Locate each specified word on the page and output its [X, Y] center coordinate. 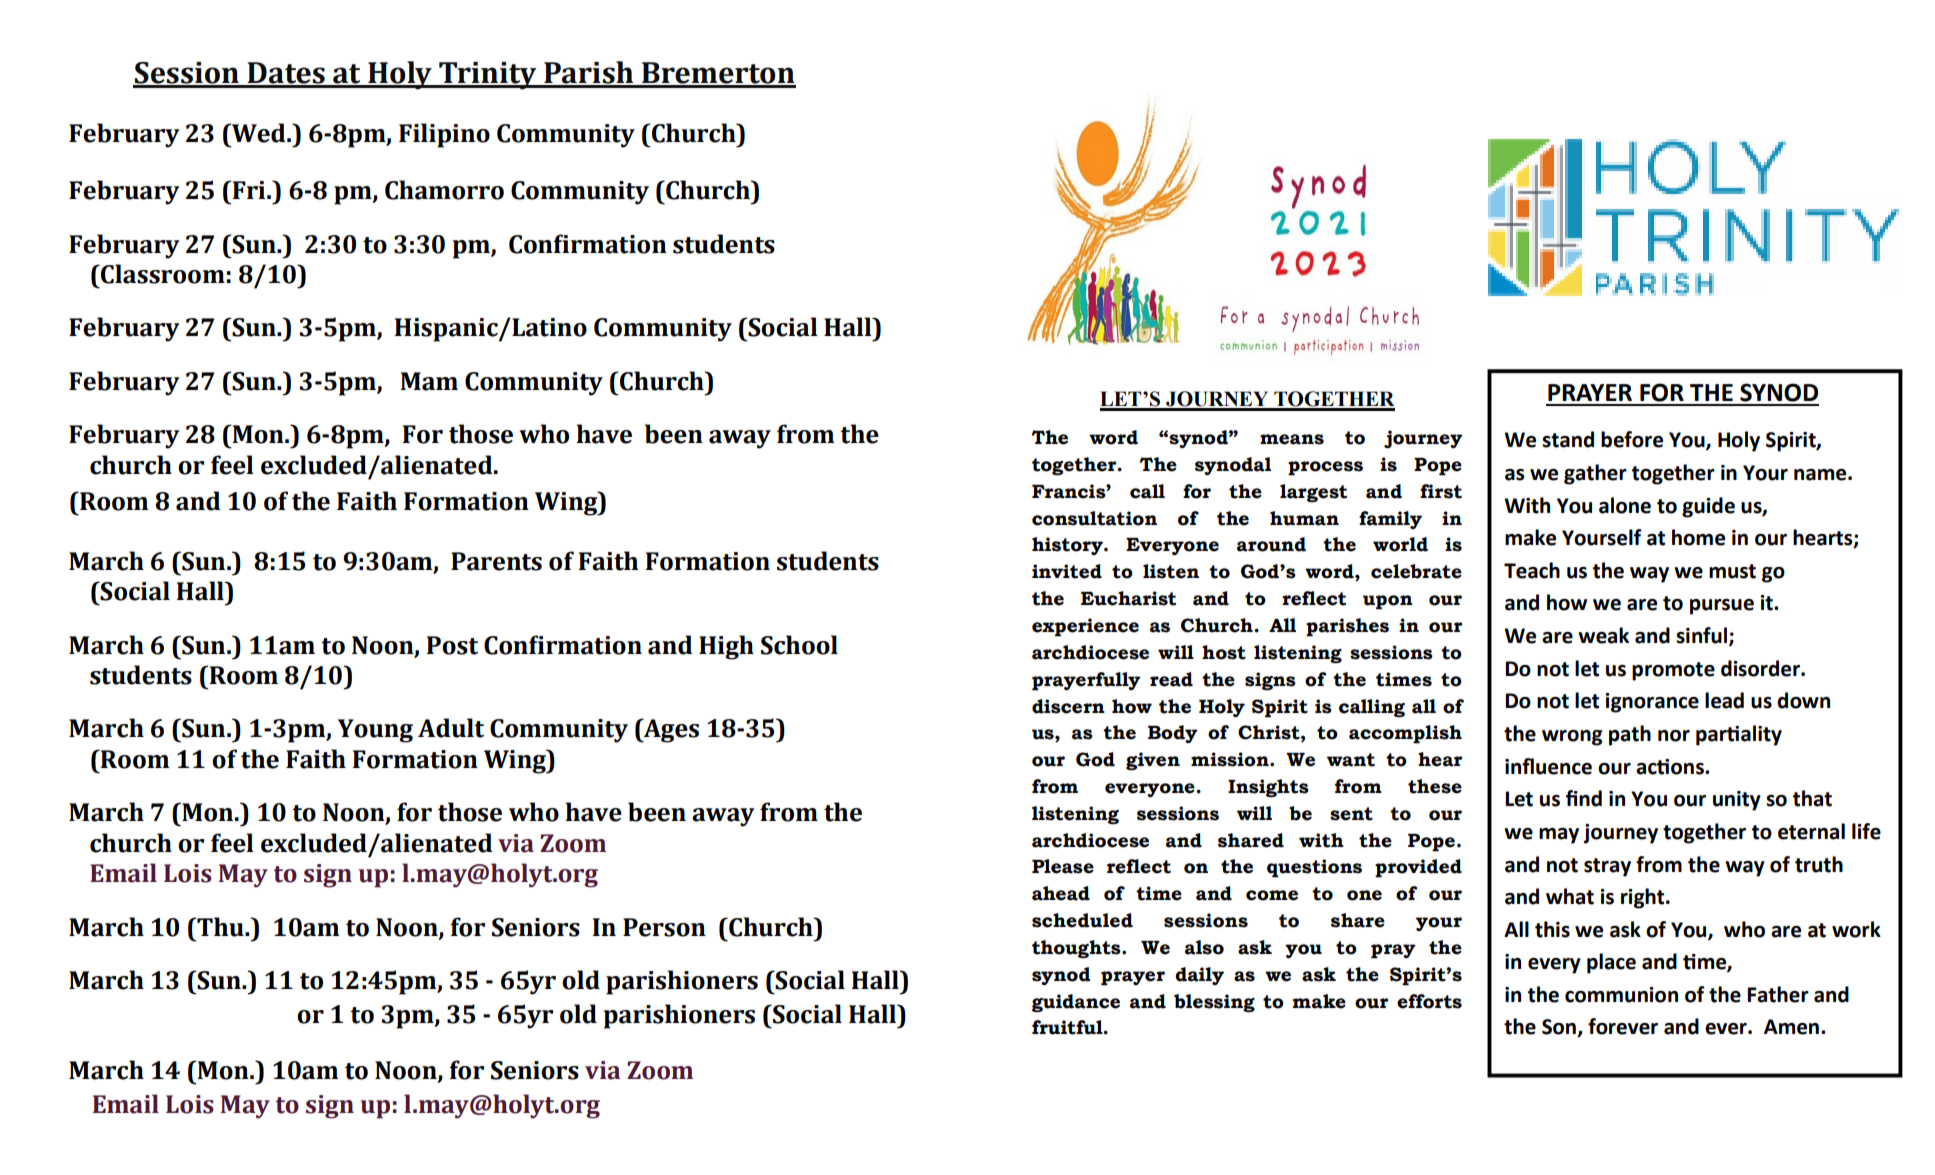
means [1292, 439]
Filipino [444, 135]
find [1584, 798]
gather [1595, 474]
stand [1568, 439]
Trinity [488, 76]
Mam [429, 381]
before [1632, 439]
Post [452, 645]
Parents [496, 561]
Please [1063, 866]
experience [1085, 627]
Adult [451, 728]
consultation [1094, 518]
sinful [1703, 636]
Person [664, 927]
